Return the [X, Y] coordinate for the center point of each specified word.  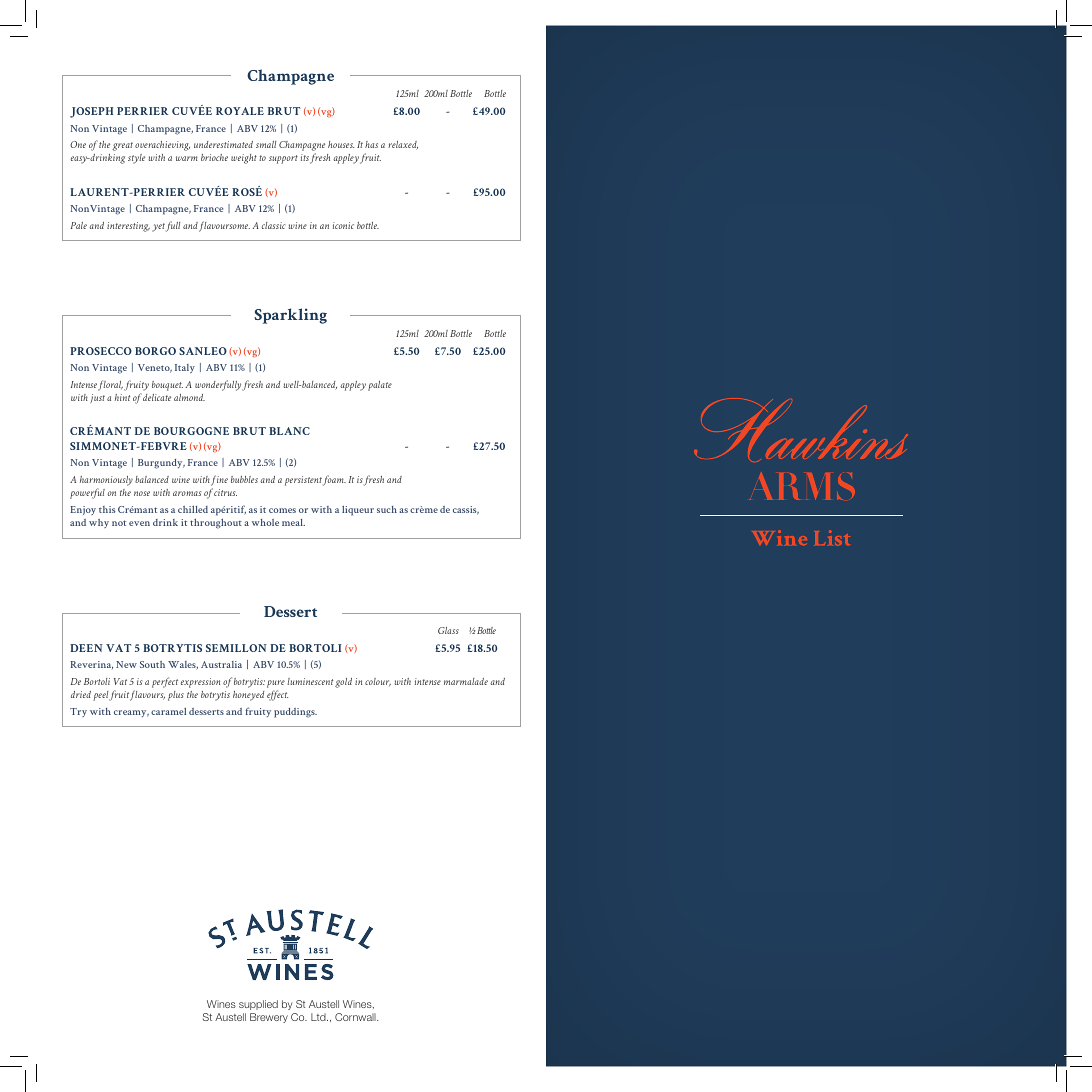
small [266, 144]
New [126, 664]
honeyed [248, 696]
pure [276, 684]
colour [378, 682]
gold [343, 683]
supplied [258, 1005]
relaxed [403, 145]
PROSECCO [101, 351]
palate [380, 386]
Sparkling [290, 316]
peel [101, 696]
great [122, 146]
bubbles [244, 479]
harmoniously [106, 481]
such [387, 509]
